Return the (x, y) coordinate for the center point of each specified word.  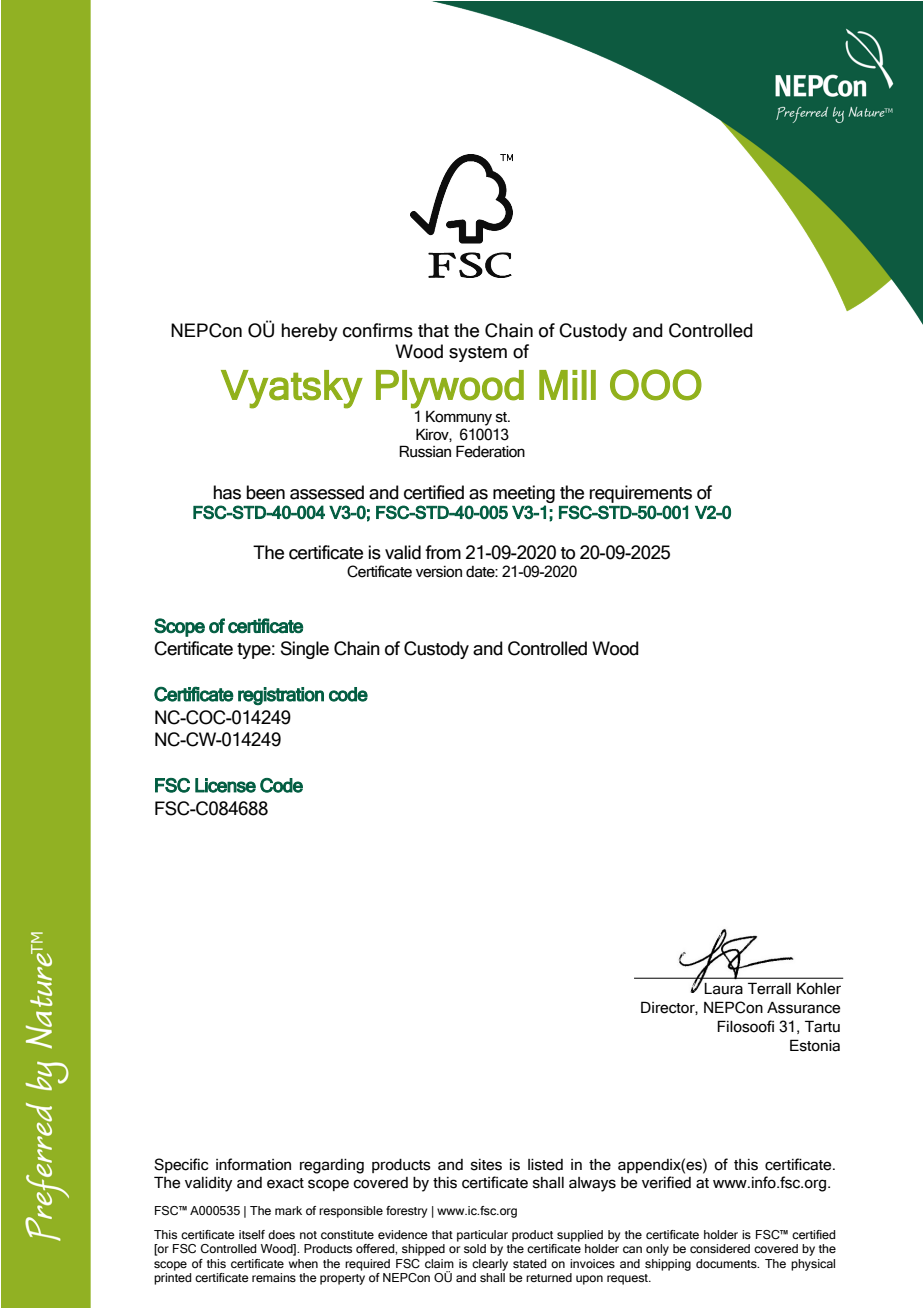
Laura (723, 989)
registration (281, 696)
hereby (309, 332)
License (225, 785)
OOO (656, 385)
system (478, 354)
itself (252, 1234)
